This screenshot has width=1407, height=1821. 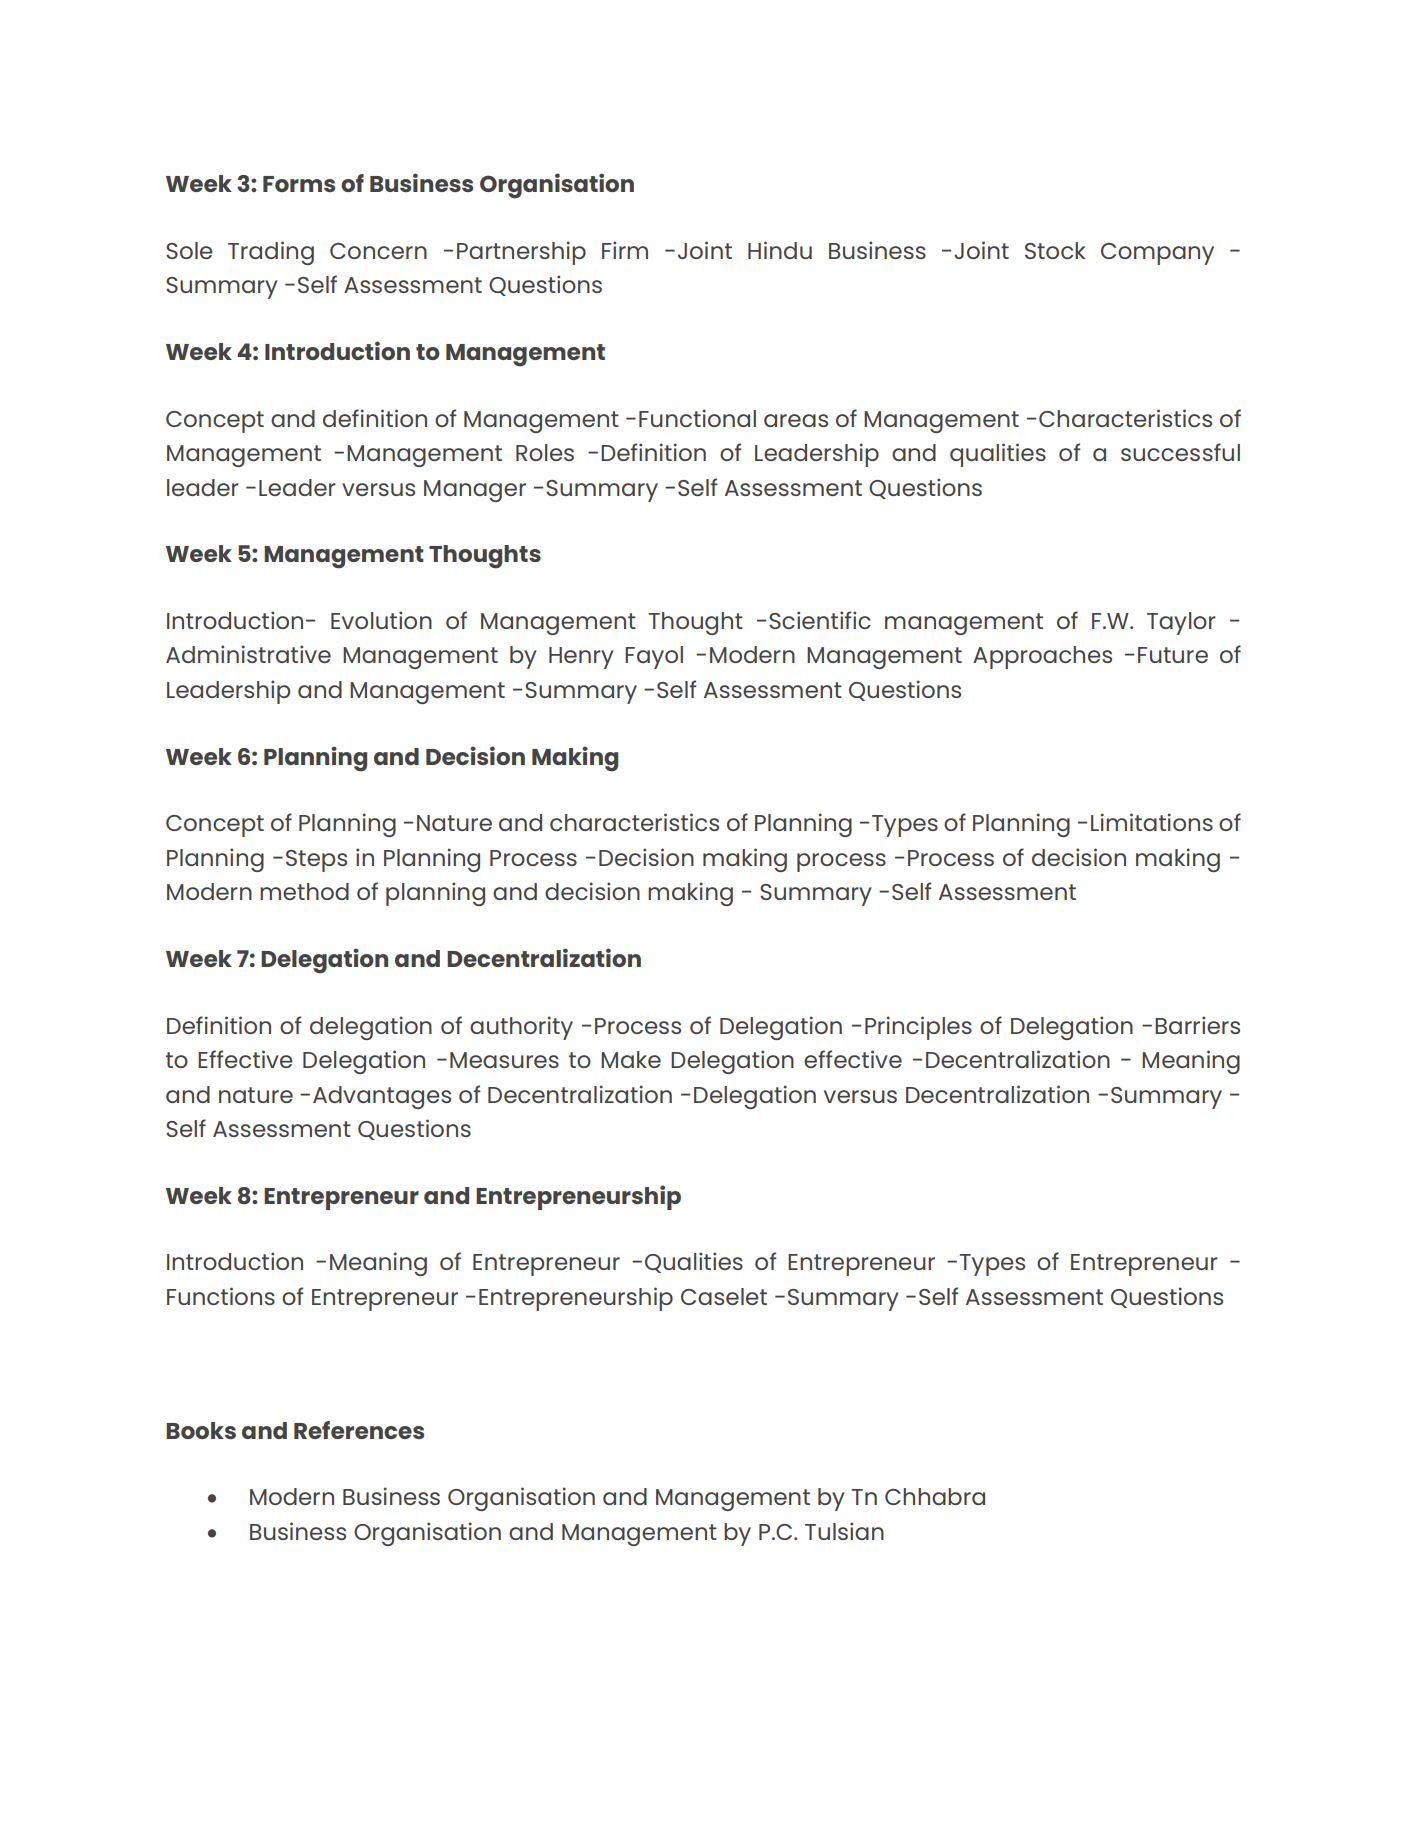 I want to click on Manager, so click(x=475, y=491).
